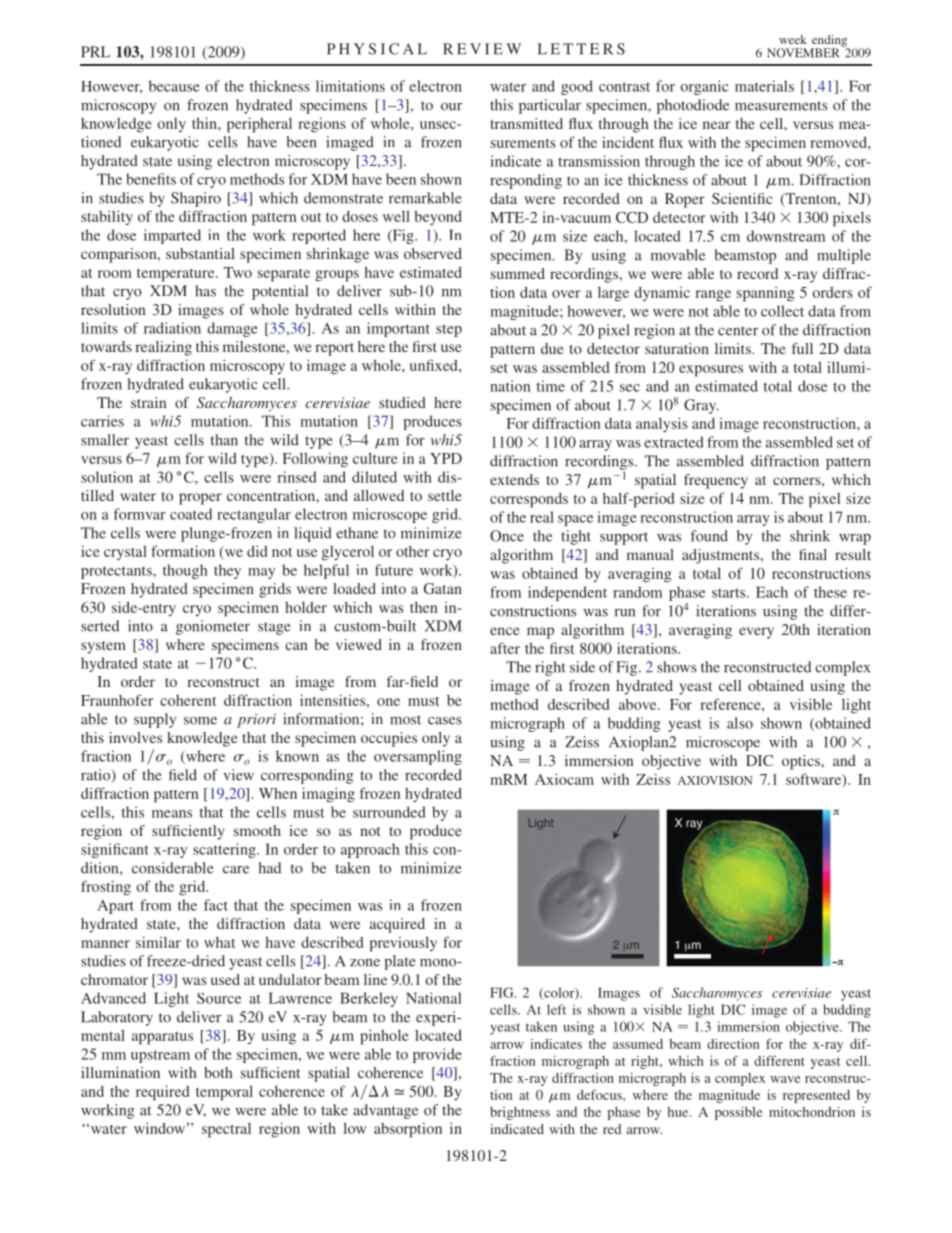  What do you see at coordinates (445, 721) in the document?
I see `cases` at bounding box center [445, 721].
